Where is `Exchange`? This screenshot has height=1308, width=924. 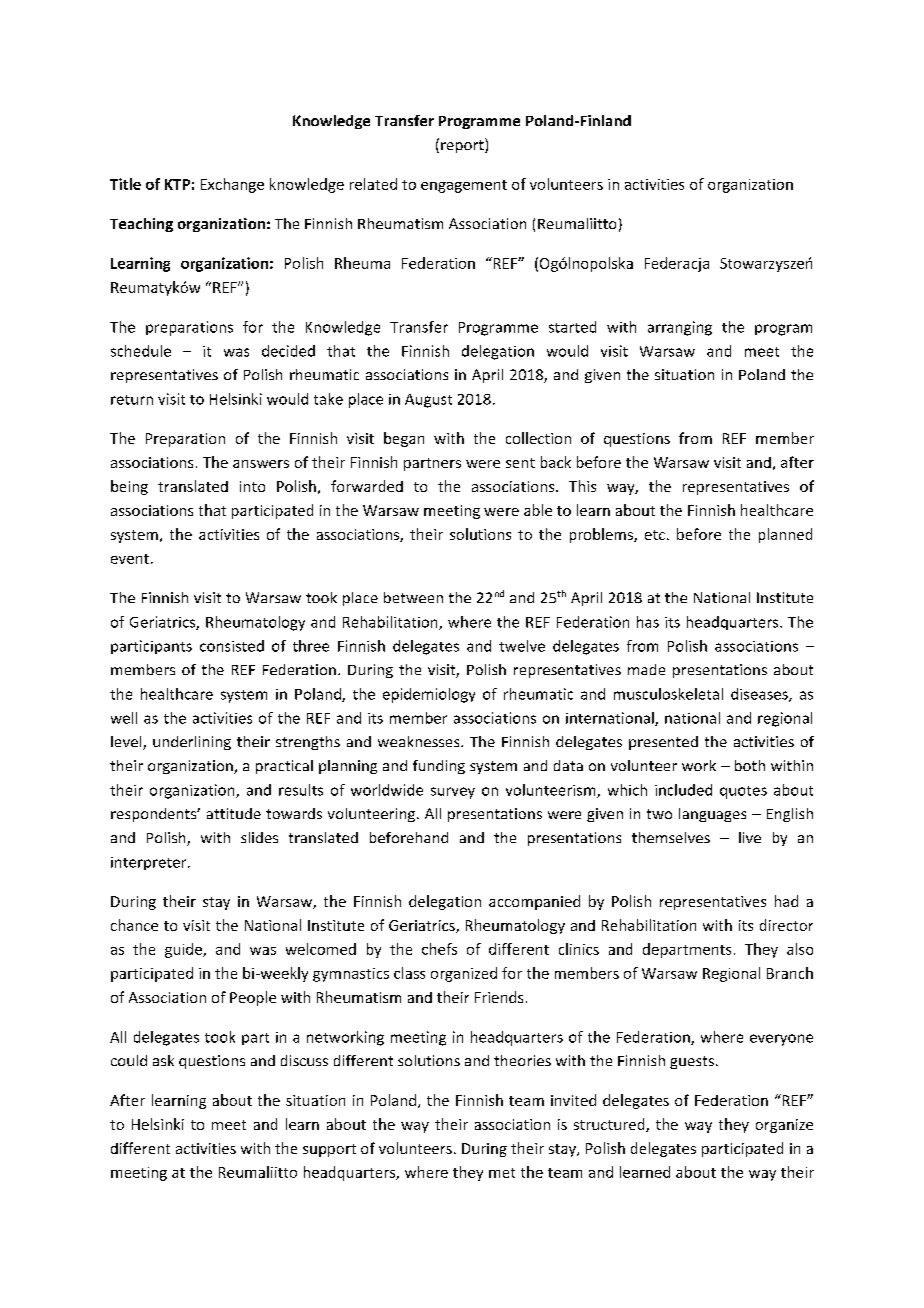
Exchange is located at coordinates (232, 185).
